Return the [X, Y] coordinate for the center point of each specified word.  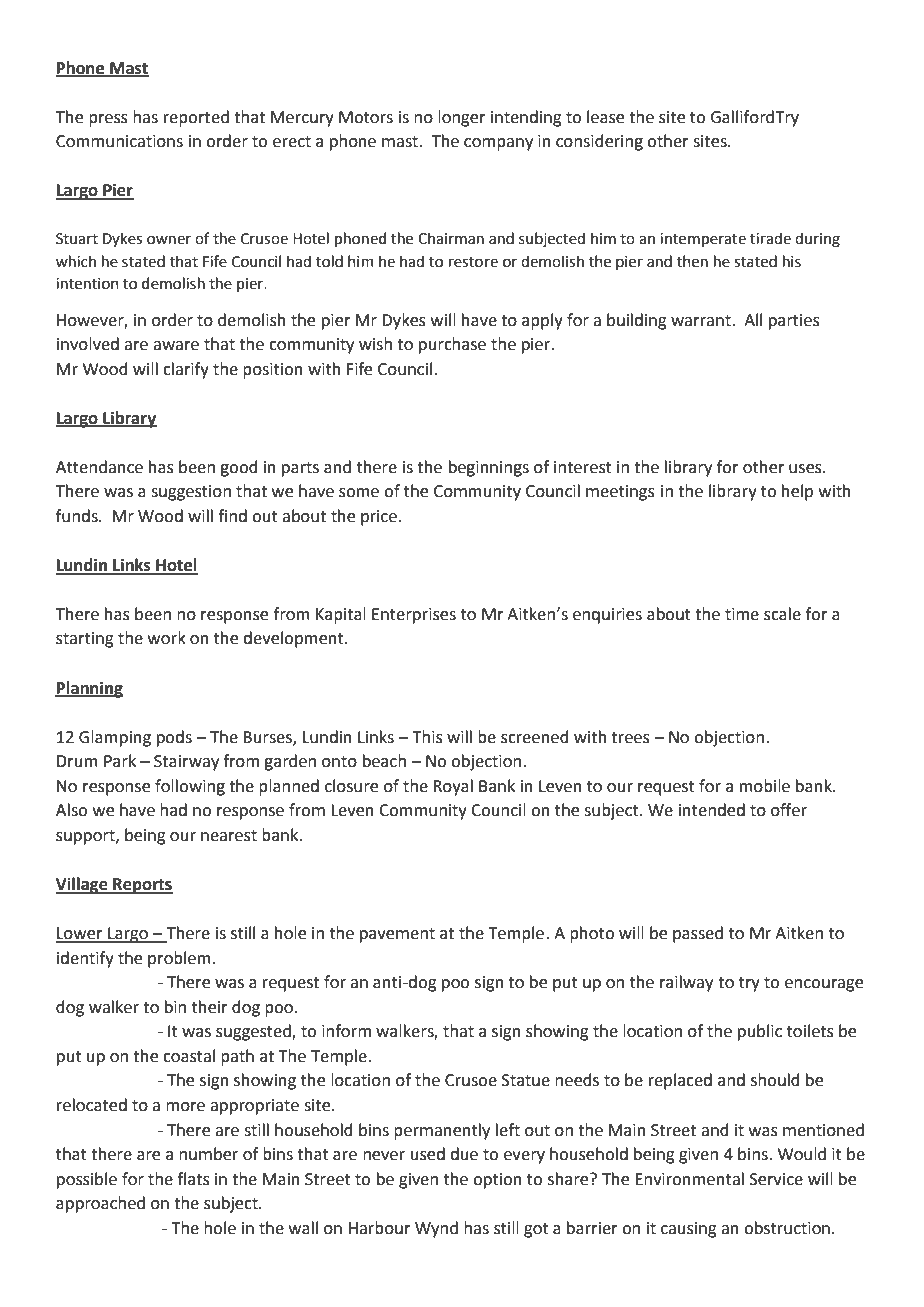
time [742, 614]
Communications [119, 141]
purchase [452, 345]
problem [179, 959]
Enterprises [414, 616]
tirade [770, 238]
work [167, 638]
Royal [453, 787]
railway [686, 983]
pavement [397, 935]
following [190, 787]
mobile [765, 786]
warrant [702, 321]
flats [193, 1179]
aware [176, 346]
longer [462, 118]
